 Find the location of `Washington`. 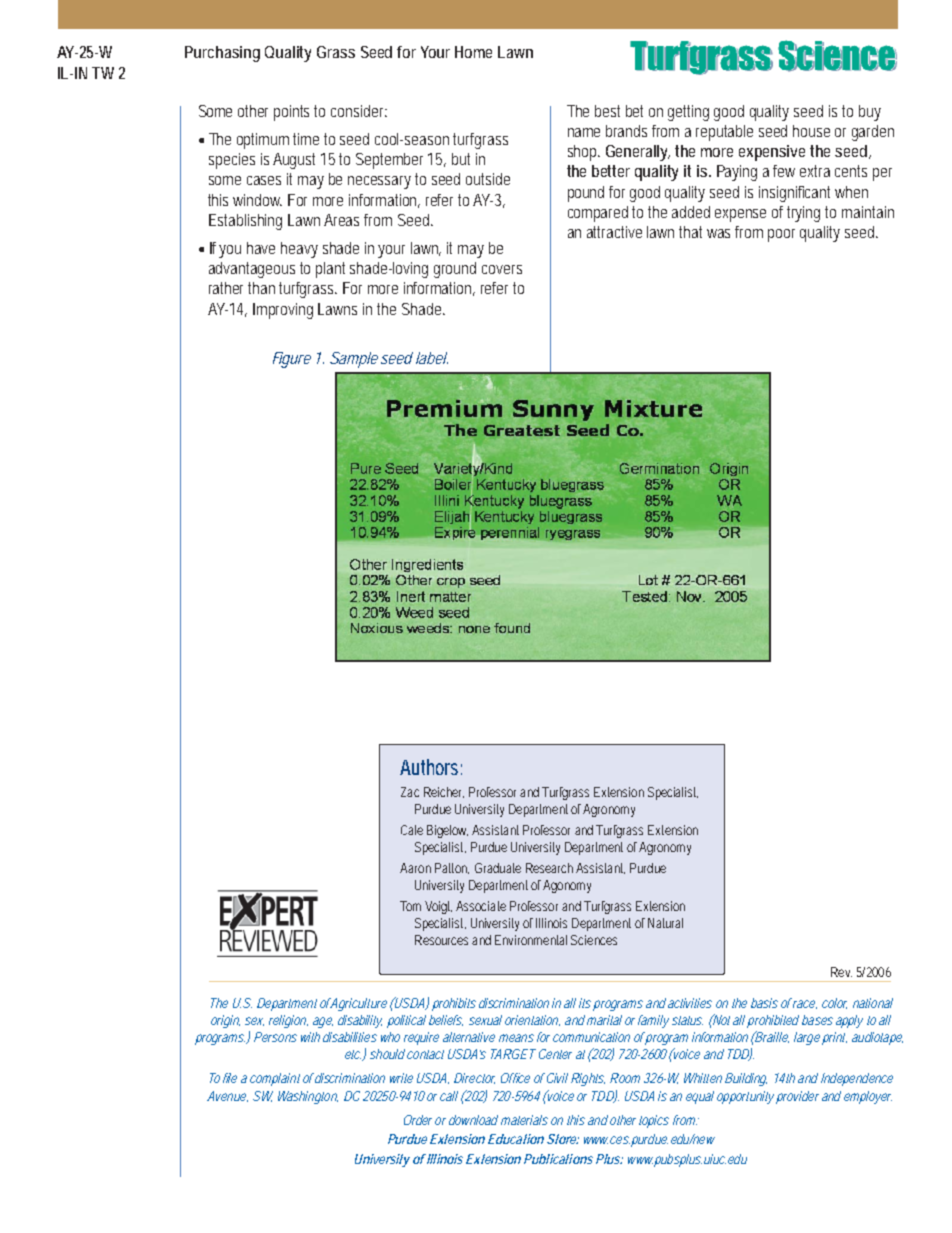

Washington is located at coordinates (308, 1097).
